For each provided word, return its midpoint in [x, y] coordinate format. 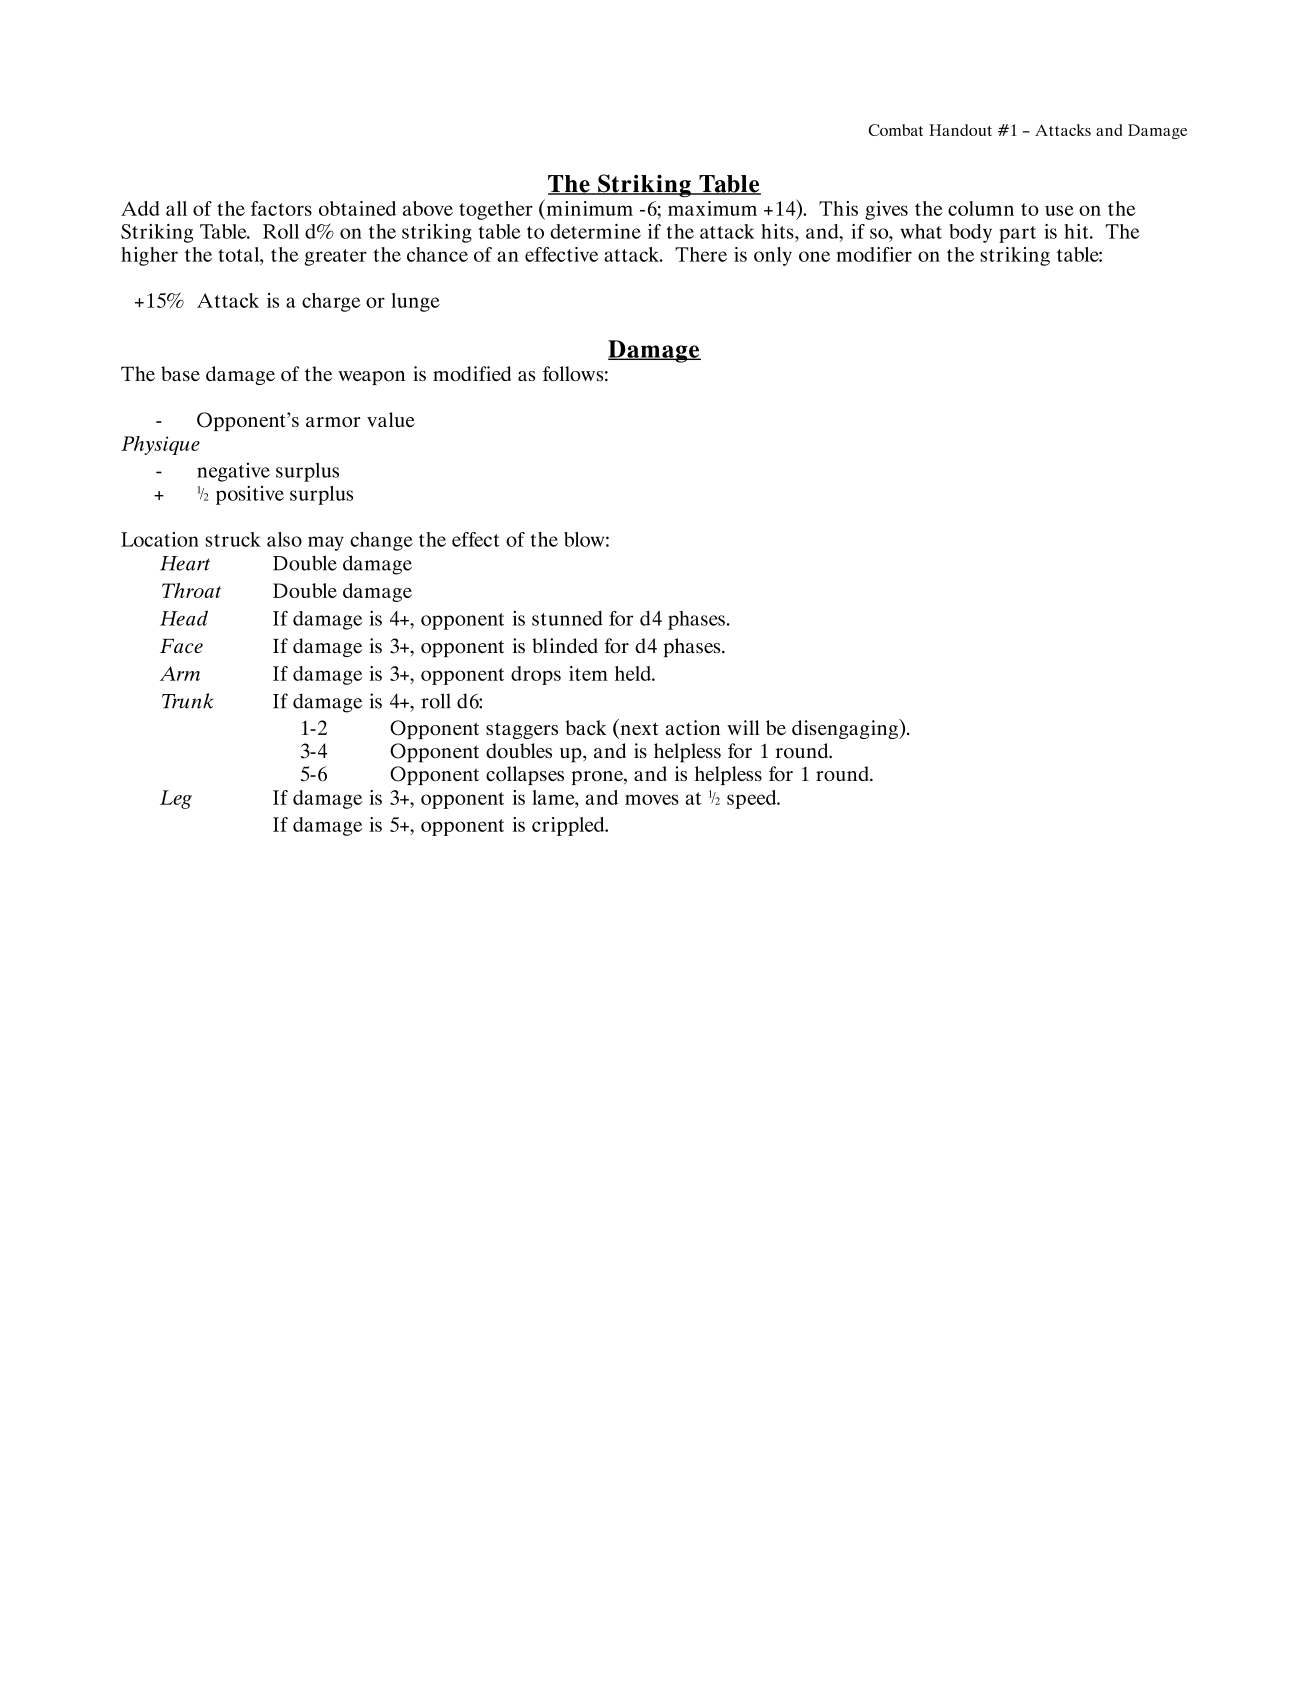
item [588, 673]
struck [233, 539]
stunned [567, 618]
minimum [588, 207]
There [701, 254]
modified [472, 373]
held [634, 673]
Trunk [188, 701]
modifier [874, 254]
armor [333, 422]
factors [281, 208]
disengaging [846, 729]
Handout [960, 130]
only [773, 256]
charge [331, 302]
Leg [176, 799]
